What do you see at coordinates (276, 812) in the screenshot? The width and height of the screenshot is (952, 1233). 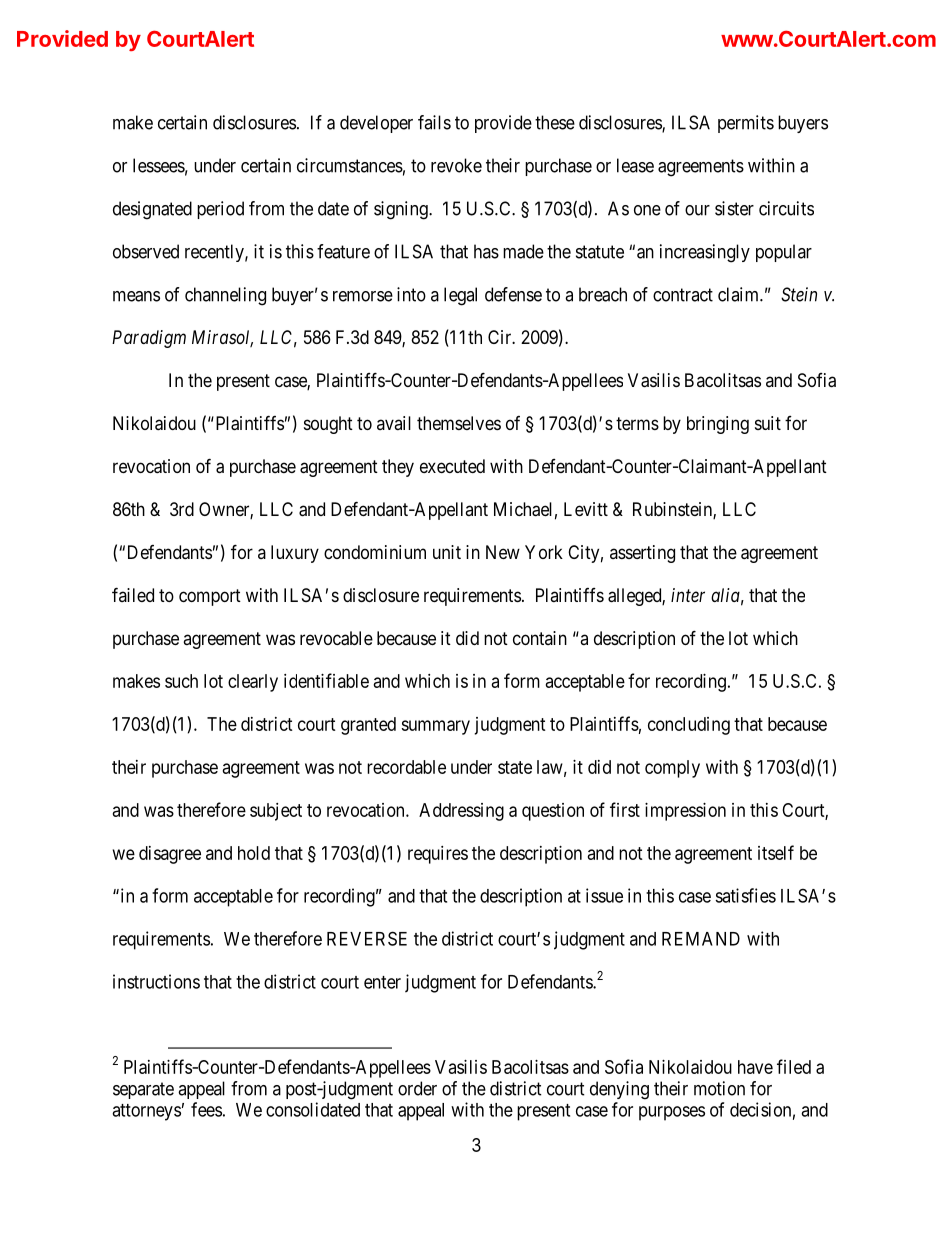 I see `subject` at bounding box center [276, 812].
